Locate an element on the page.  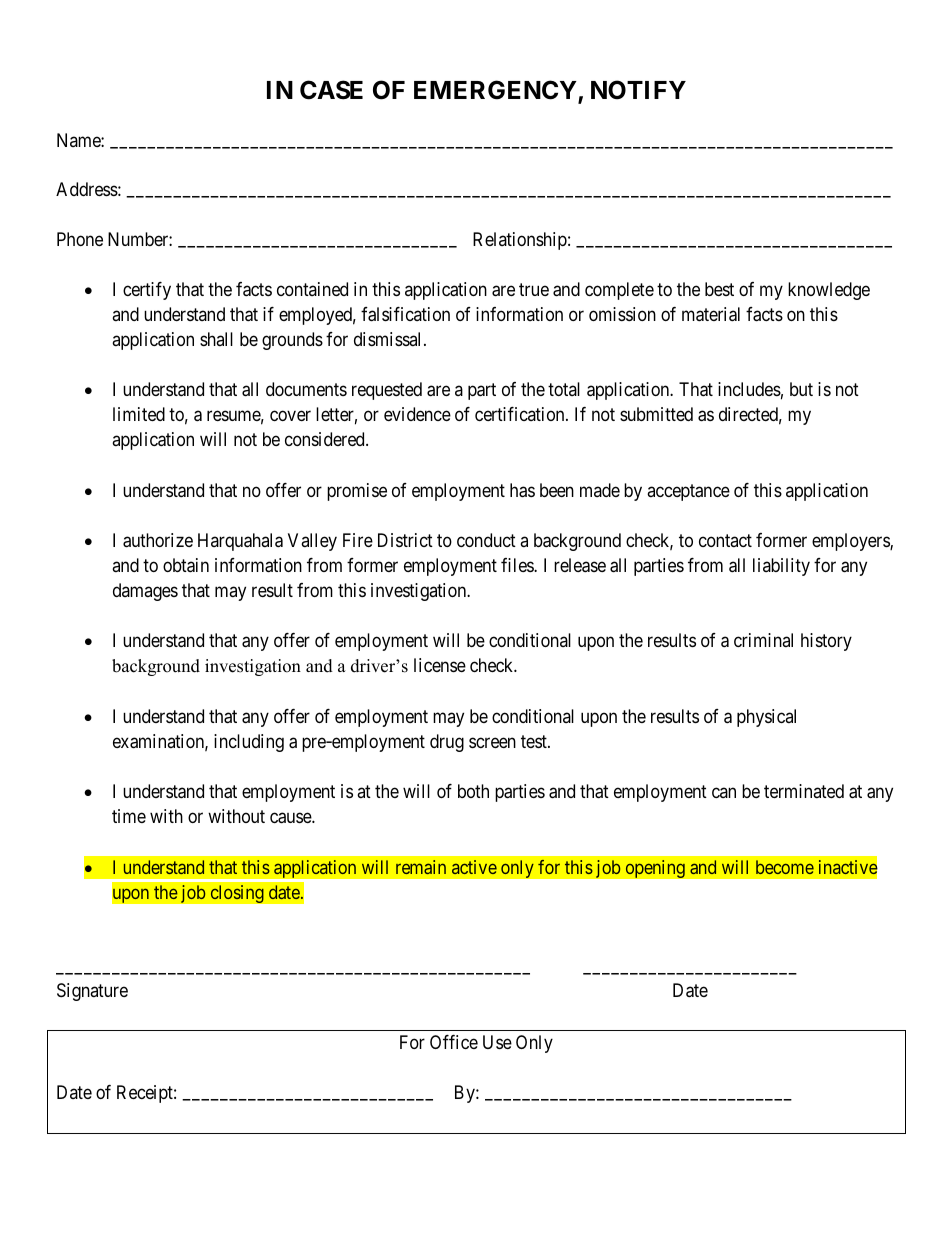
includes is located at coordinates (749, 389).
